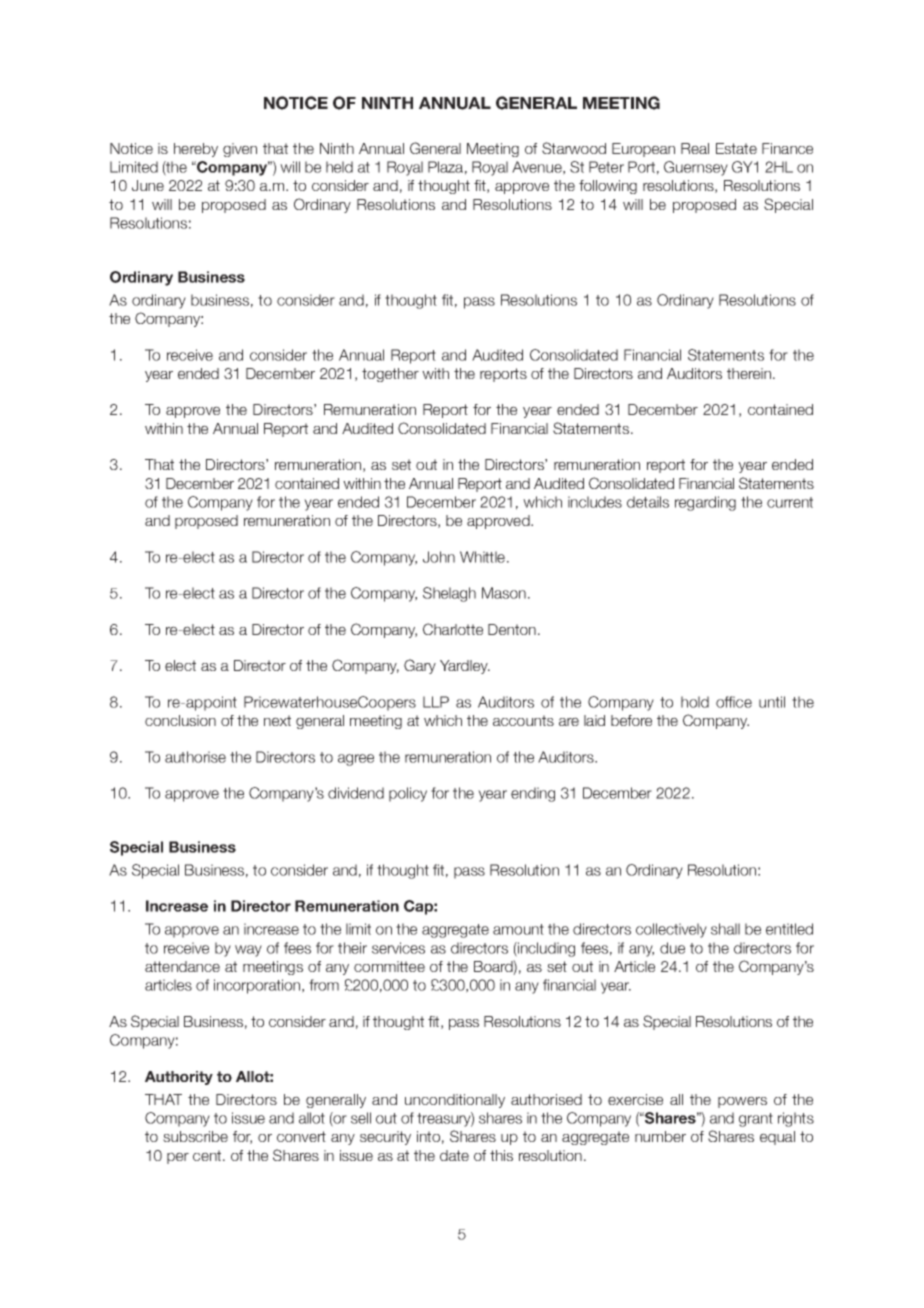  Describe the element at coordinates (484, 557) in the image. I see `Whittle` at that location.
